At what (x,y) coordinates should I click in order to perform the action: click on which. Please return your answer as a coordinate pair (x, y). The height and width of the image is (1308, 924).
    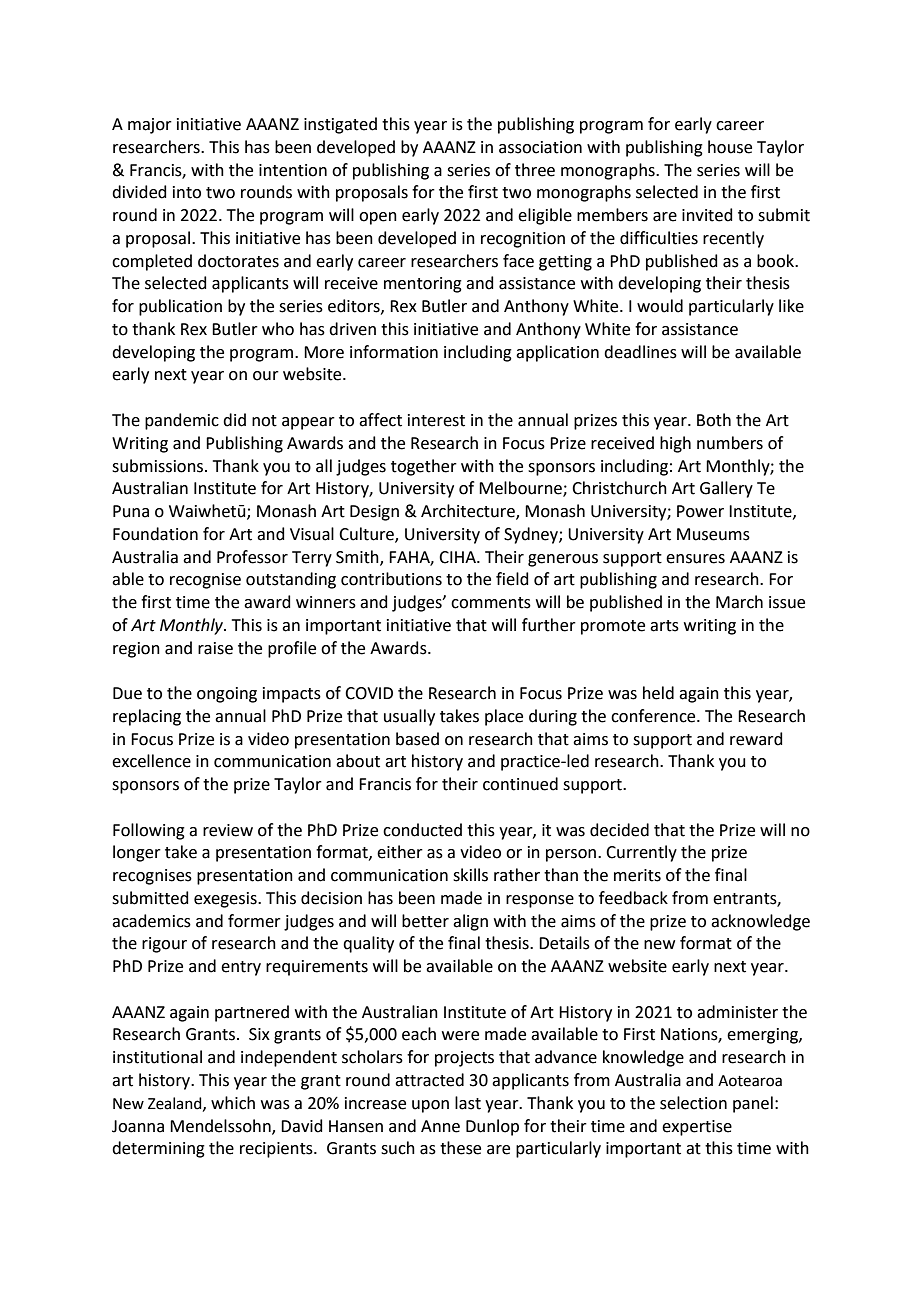
    Looking at the image, I should click on (233, 1103).
